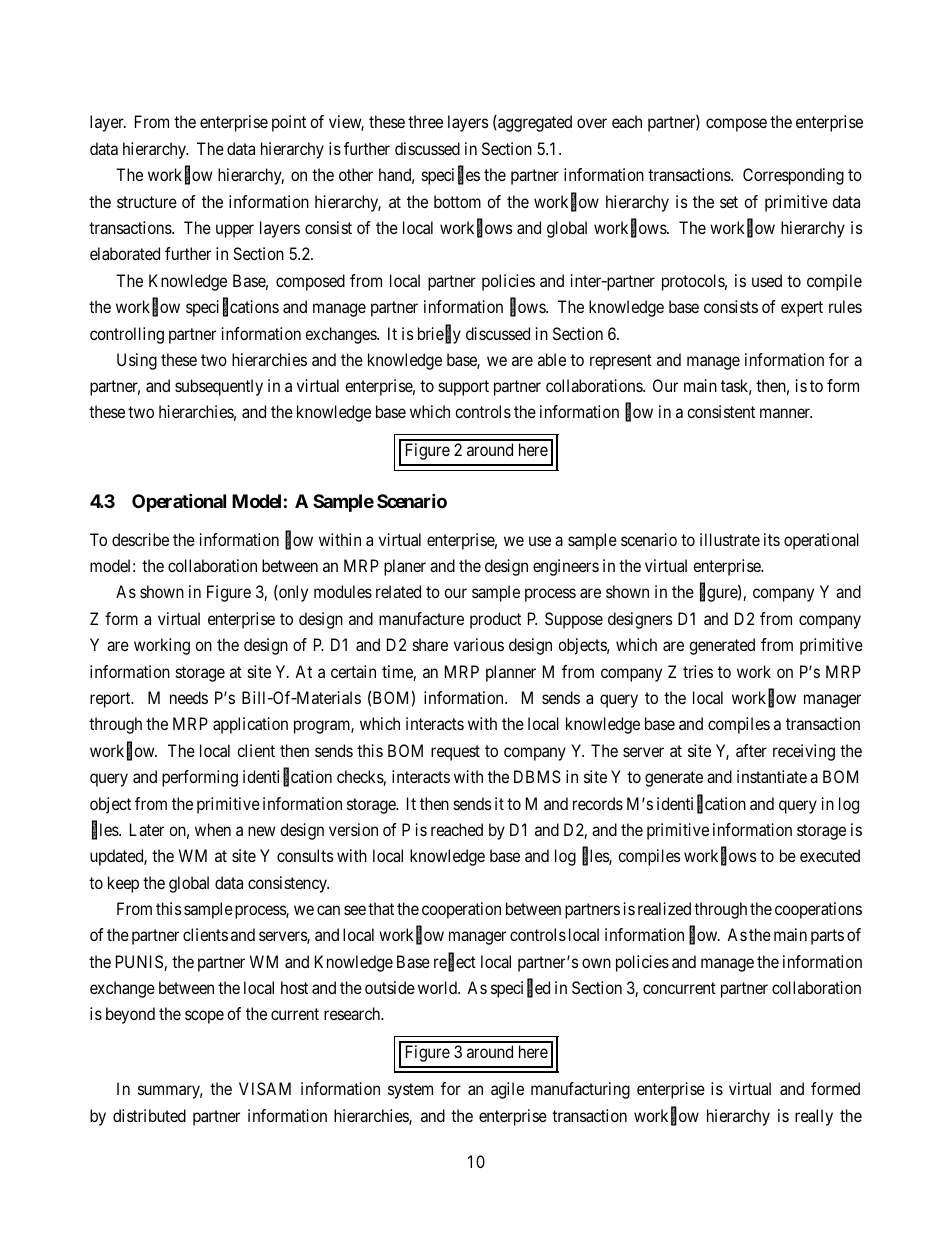  I want to click on able, so click(552, 359).
